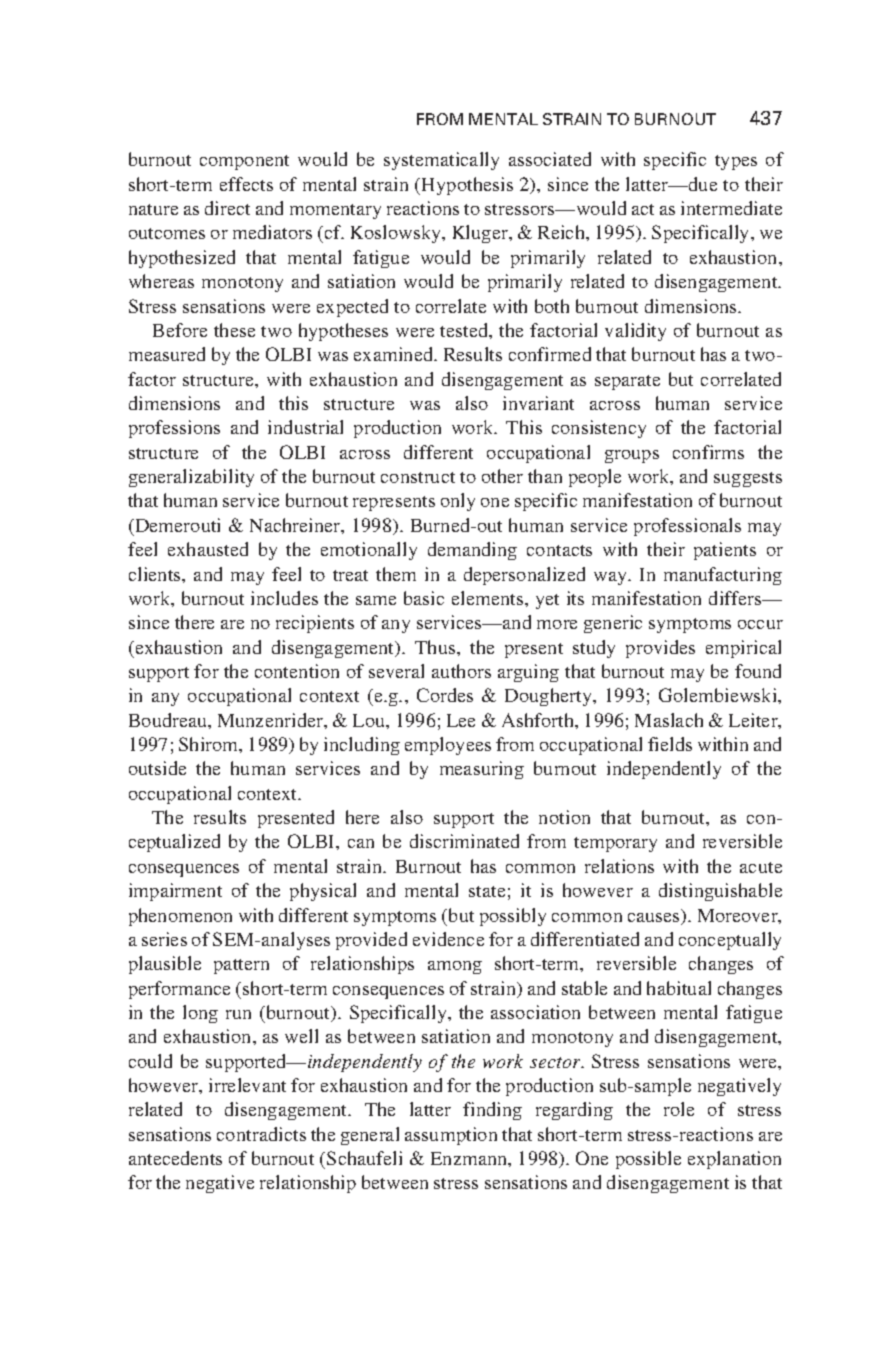 The height and width of the document is (1358, 896). What do you see at coordinates (467, 186) in the document?
I see `Hypothesis` at bounding box center [467, 186].
